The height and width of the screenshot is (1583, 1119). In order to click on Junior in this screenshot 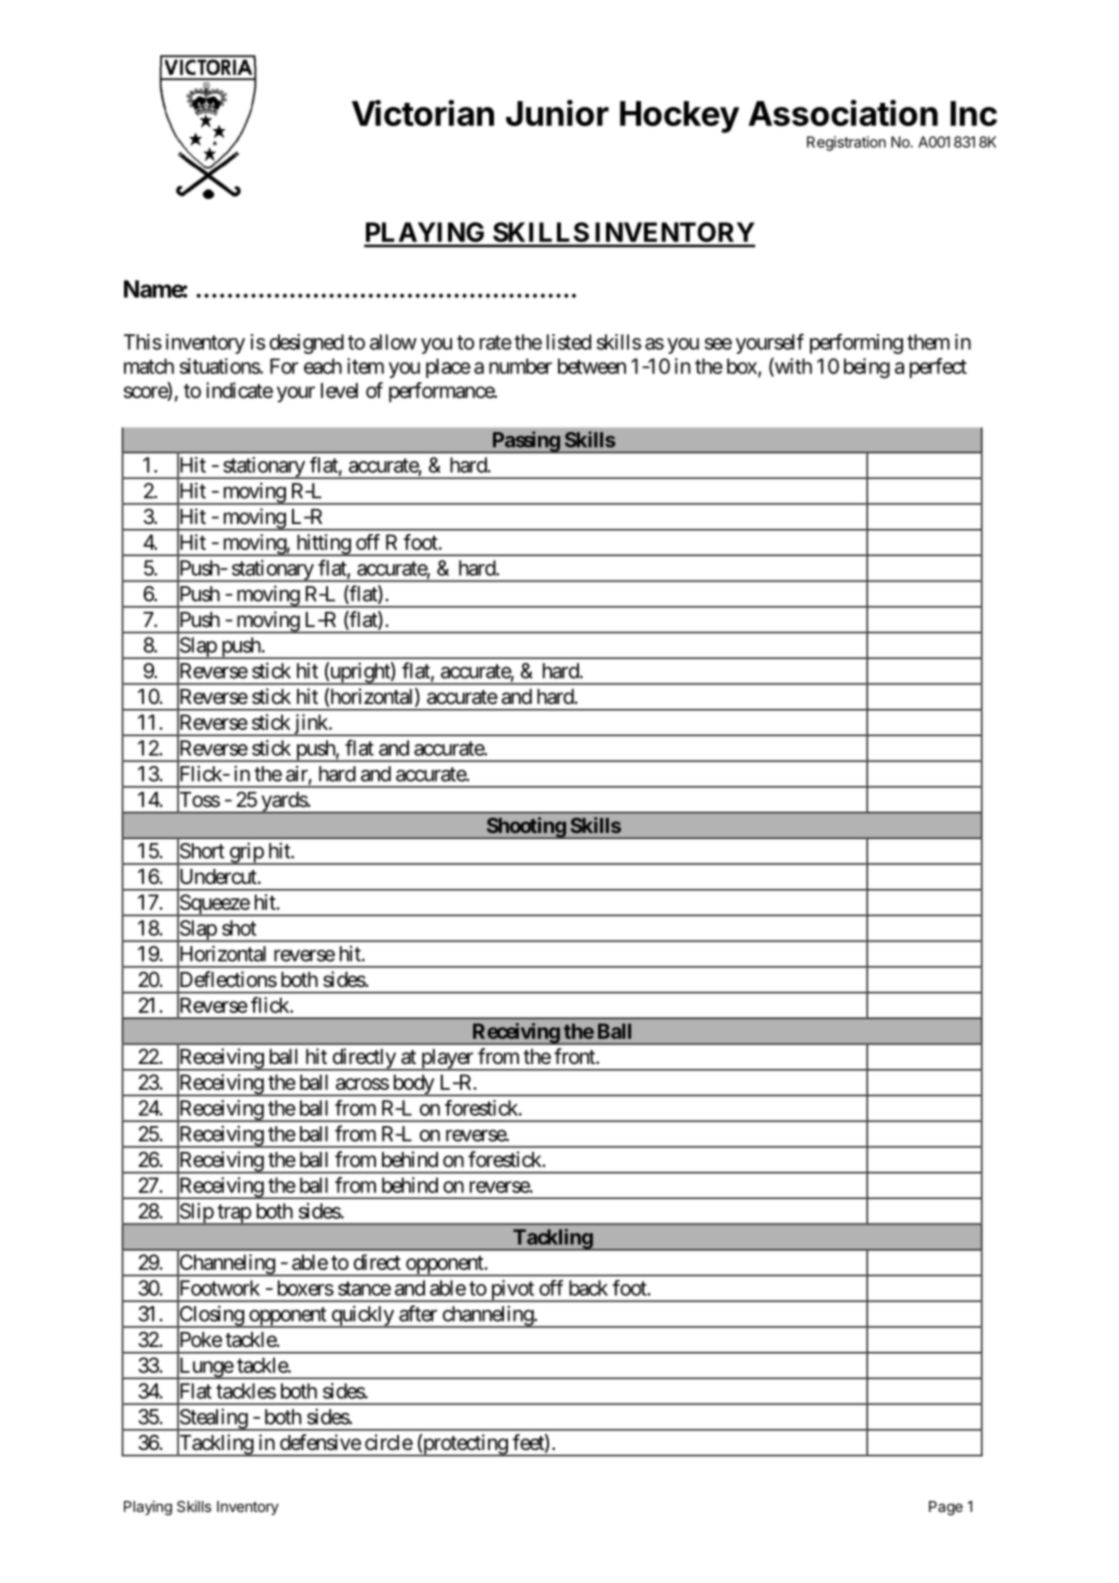, I will do `click(557, 113)`.
